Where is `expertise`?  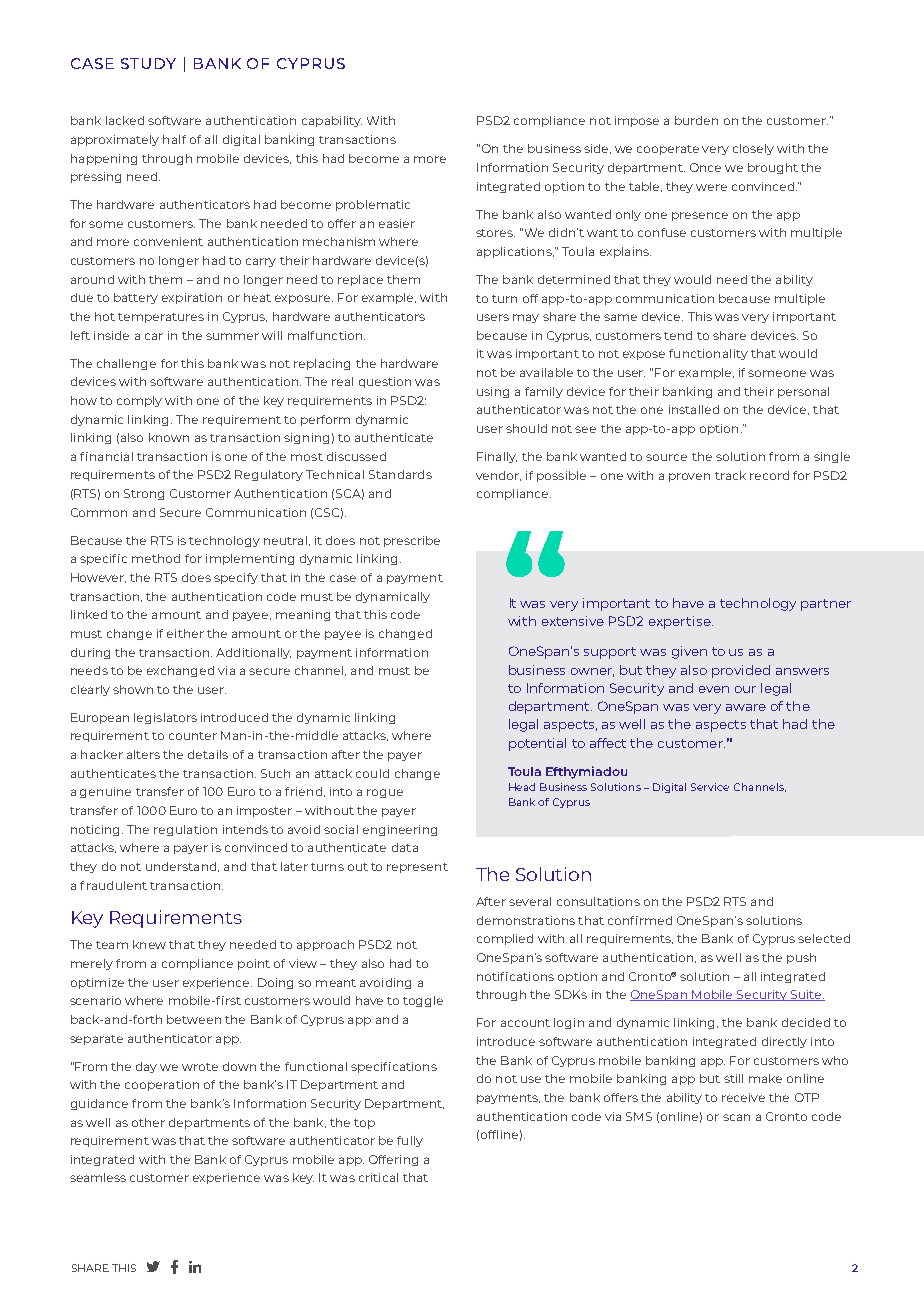
expertise is located at coordinates (681, 622).
